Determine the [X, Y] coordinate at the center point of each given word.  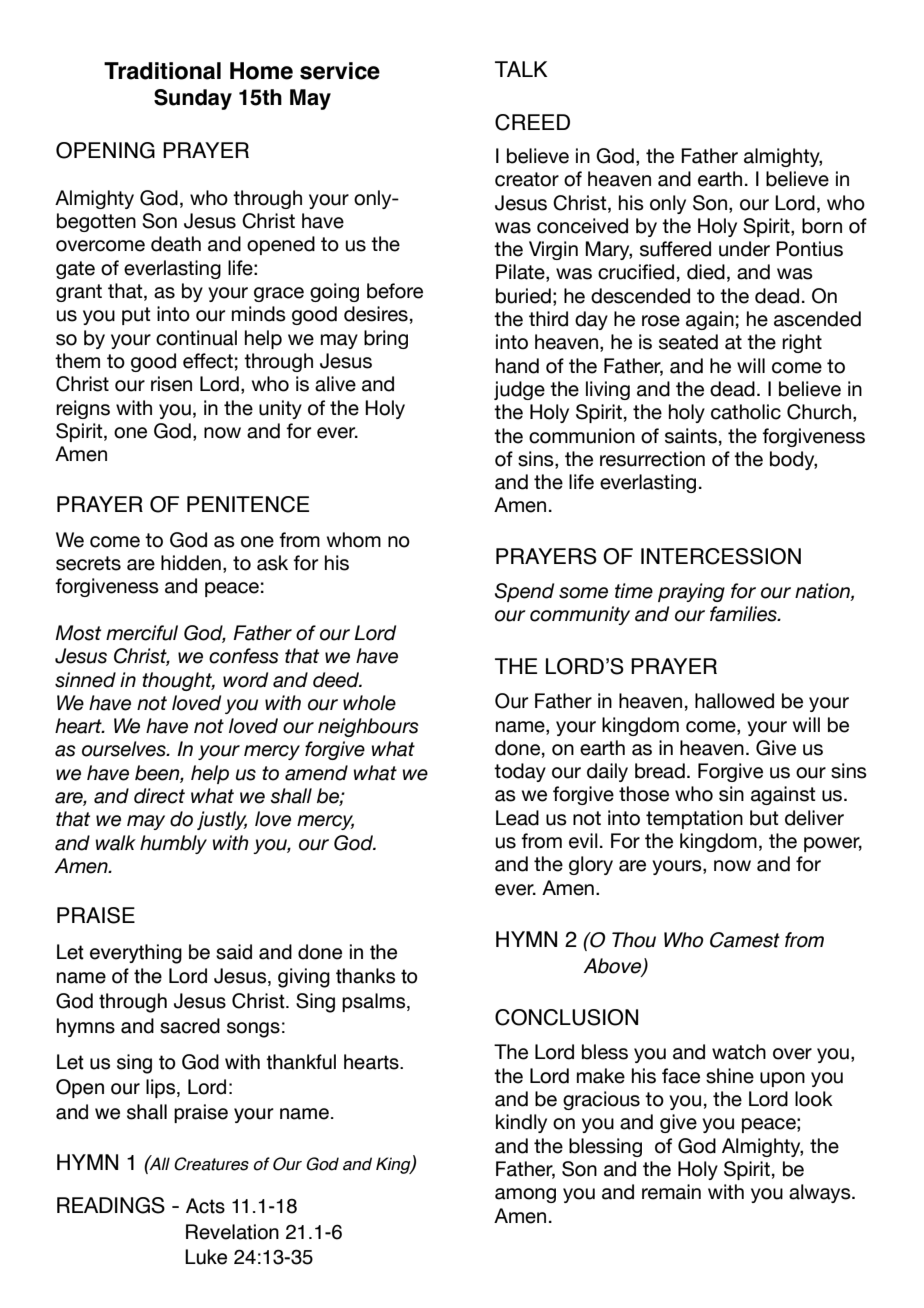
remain [671, 1192]
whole [369, 703]
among [525, 1195]
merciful [142, 633]
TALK [521, 69]
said [234, 952]
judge [519, 390]
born [822, 226]
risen [171, 384]
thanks [365, 976]
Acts [205, 1206]
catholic [746, 412]
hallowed [734, 701]
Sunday [193, 99]
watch [739, 1052]
